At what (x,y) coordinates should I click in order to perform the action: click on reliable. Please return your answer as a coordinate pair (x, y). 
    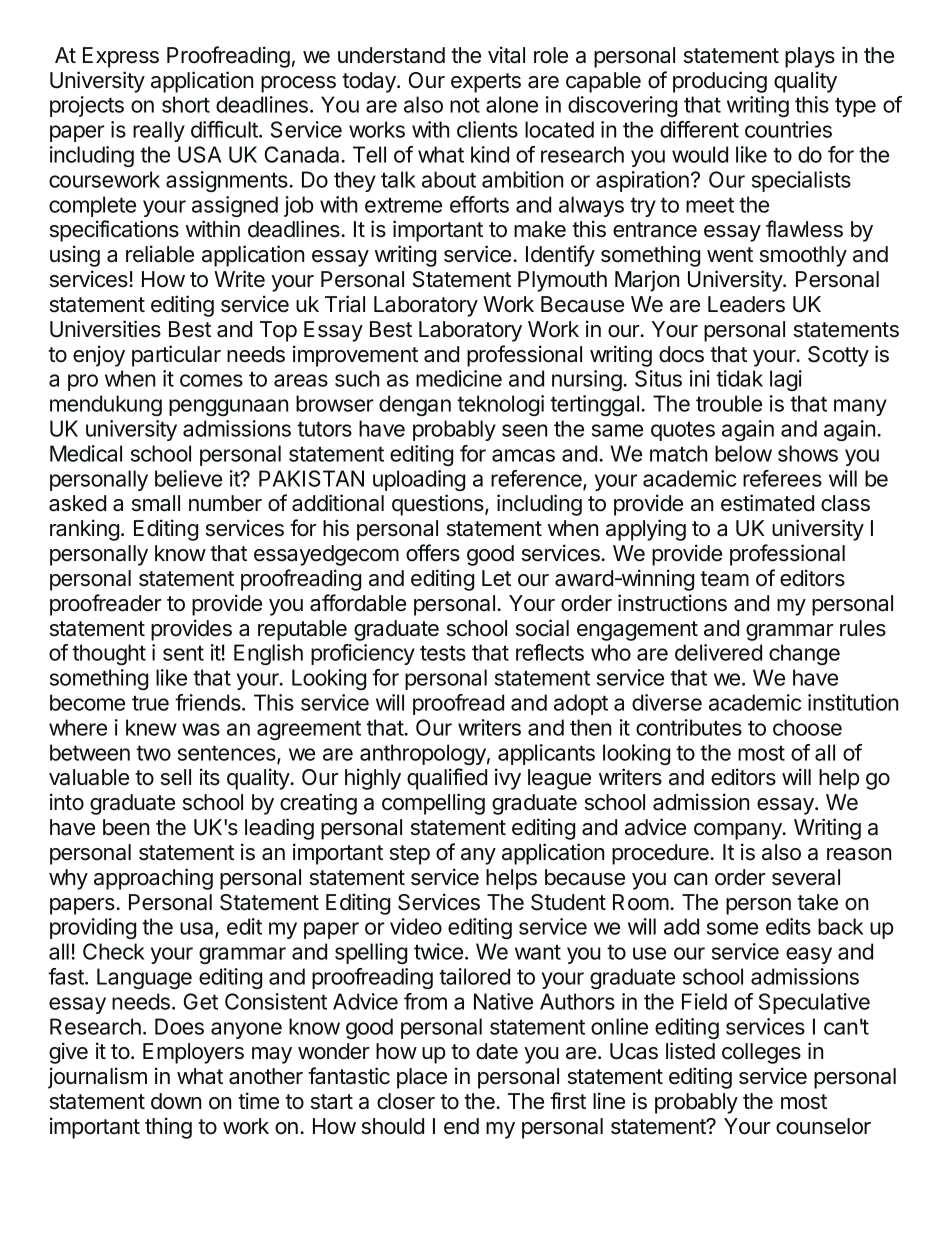
    Looking at the image, I should click on (160, 254).
